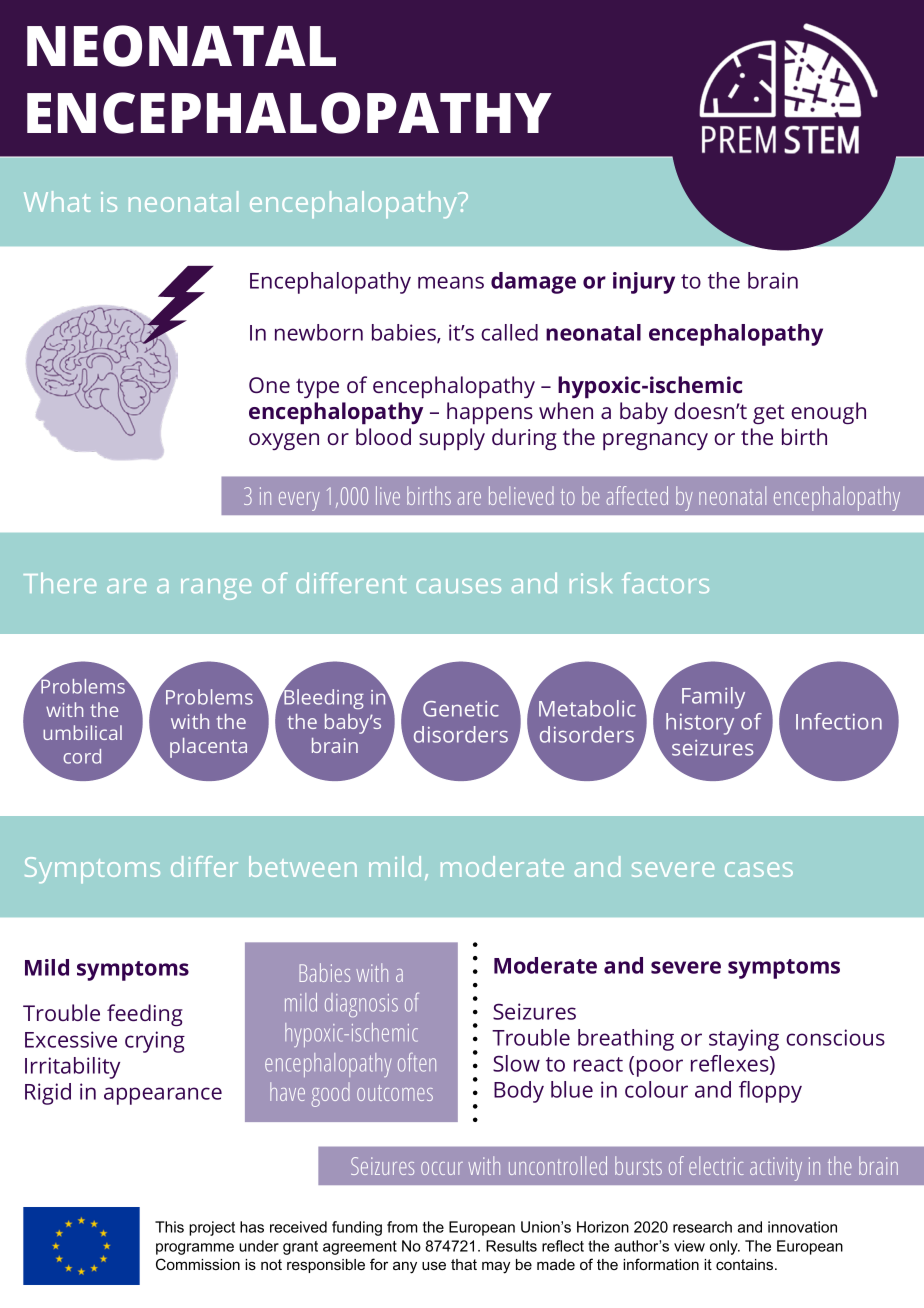  What do you see at coordinates (700, 724) in the screenshot?
I see `history` at bounding box center [700, 724].
